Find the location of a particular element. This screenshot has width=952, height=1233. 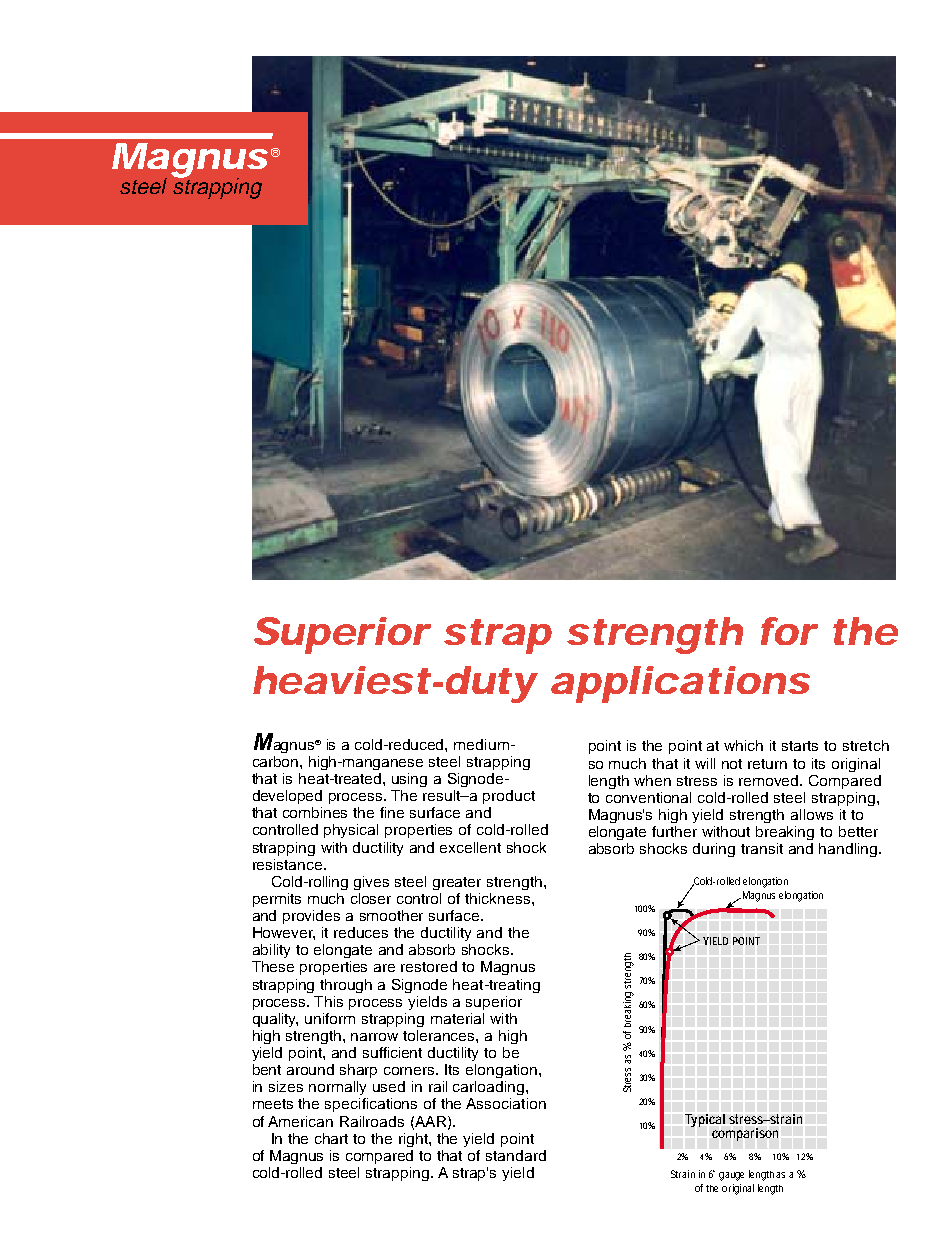

handling is located at coordinates (849, 850).
